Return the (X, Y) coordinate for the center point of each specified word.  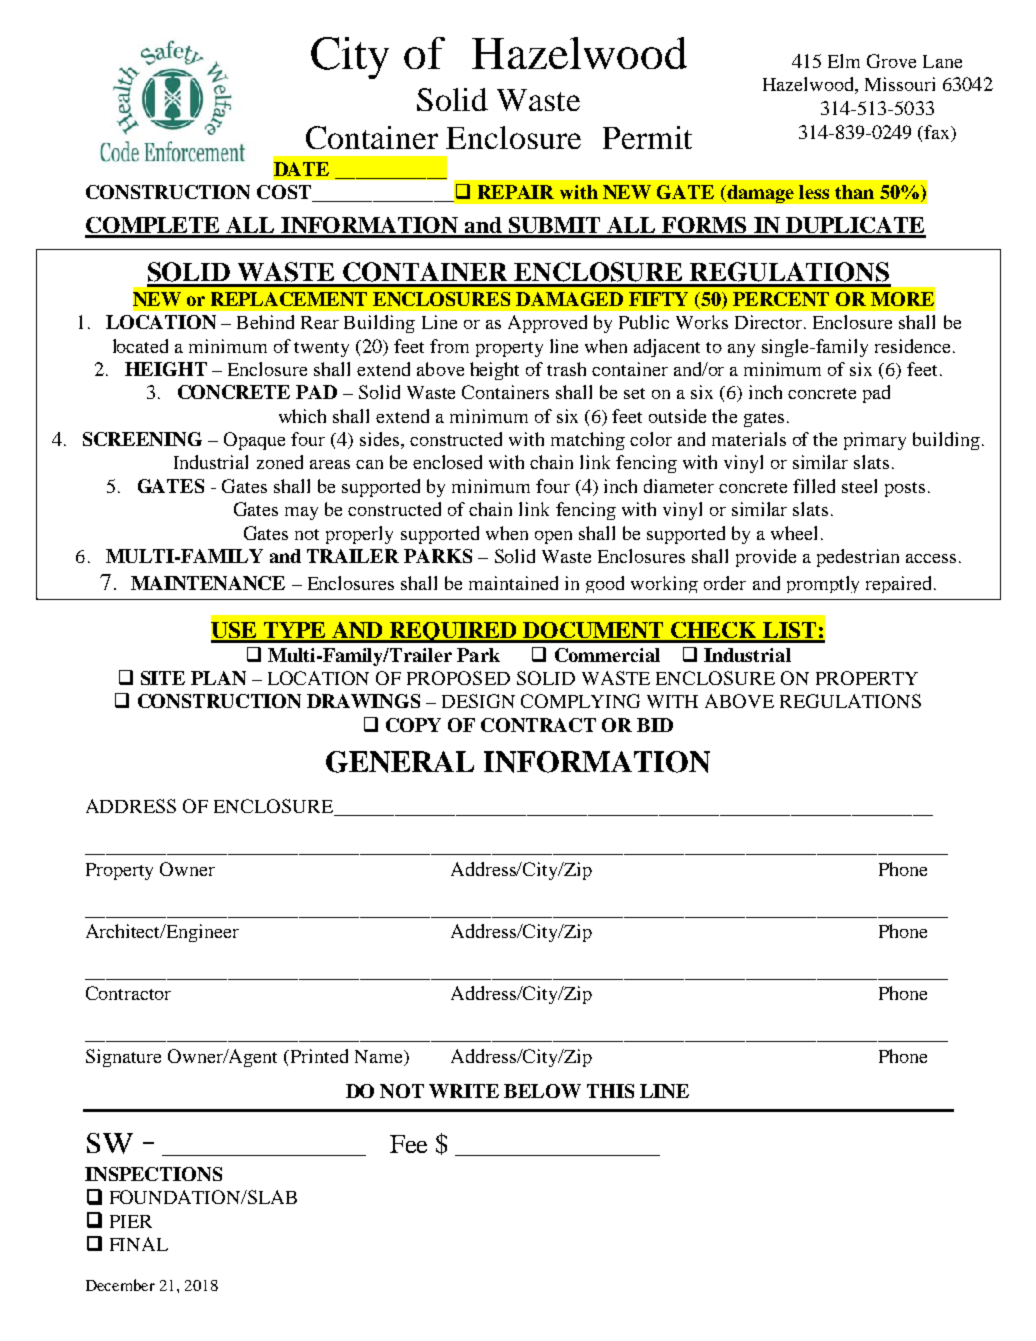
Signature (123, 1058)
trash (566, 369)
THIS (610, 1091)
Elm (844, 61)
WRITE (464, 1091)
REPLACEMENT (289, 299)
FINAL (139, 1244)
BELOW (542, 1091)
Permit (647, 137)
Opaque (254, 441)
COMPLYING (580, 701)
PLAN (218, 678)
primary (875, 441)
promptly (823, 584)
